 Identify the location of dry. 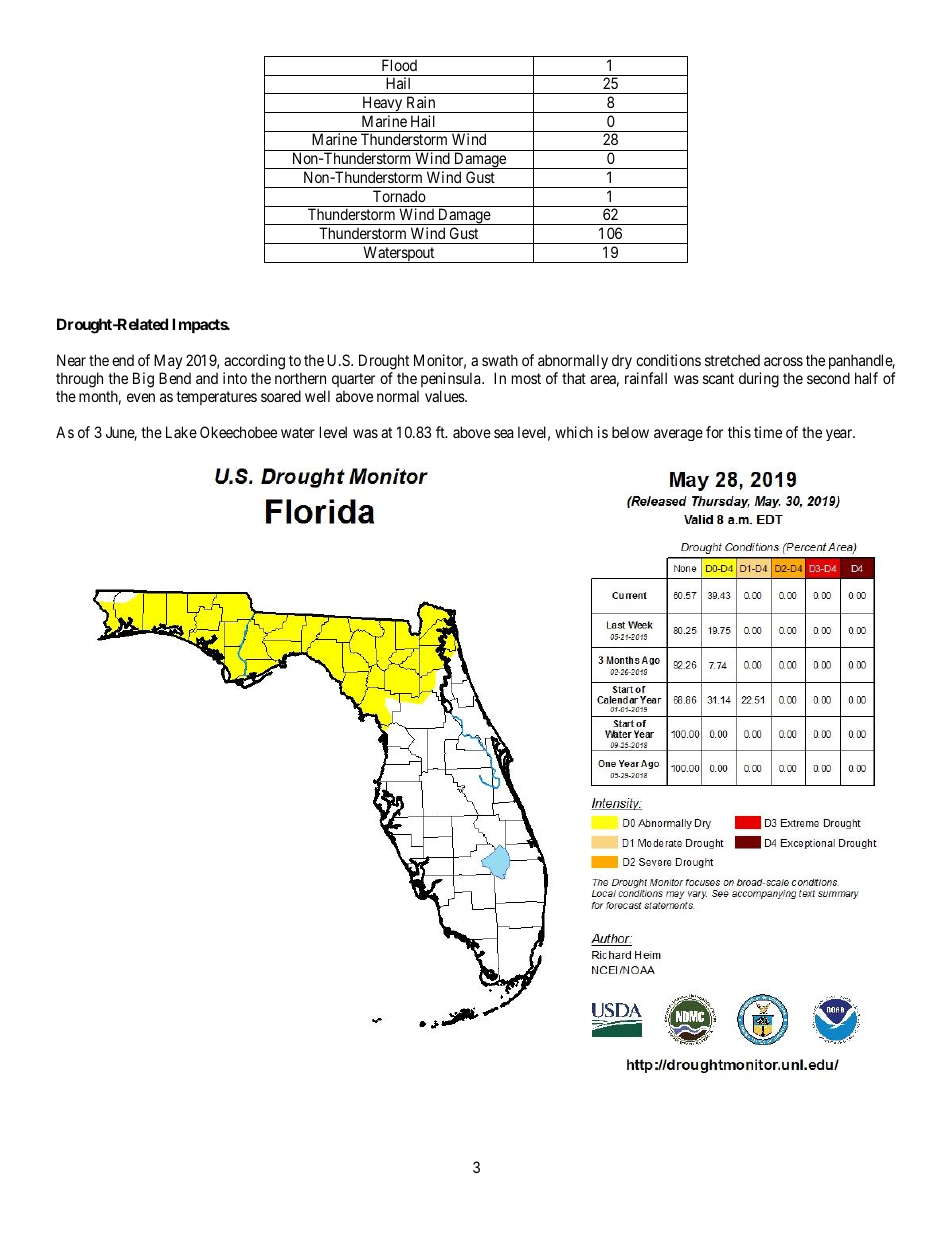
(622, 361).
